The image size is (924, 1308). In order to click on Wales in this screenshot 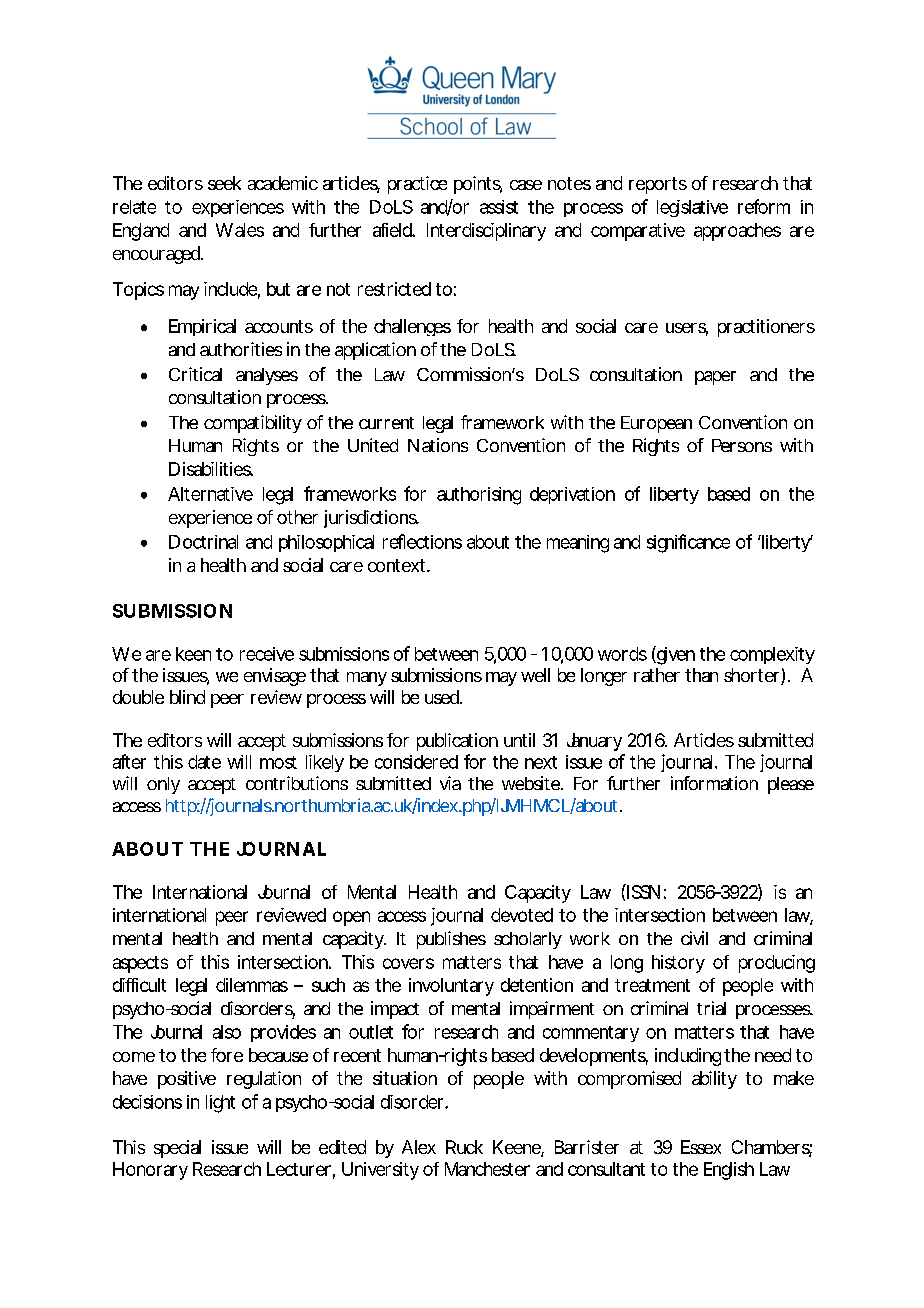, I will do `click(240, 230)`.
